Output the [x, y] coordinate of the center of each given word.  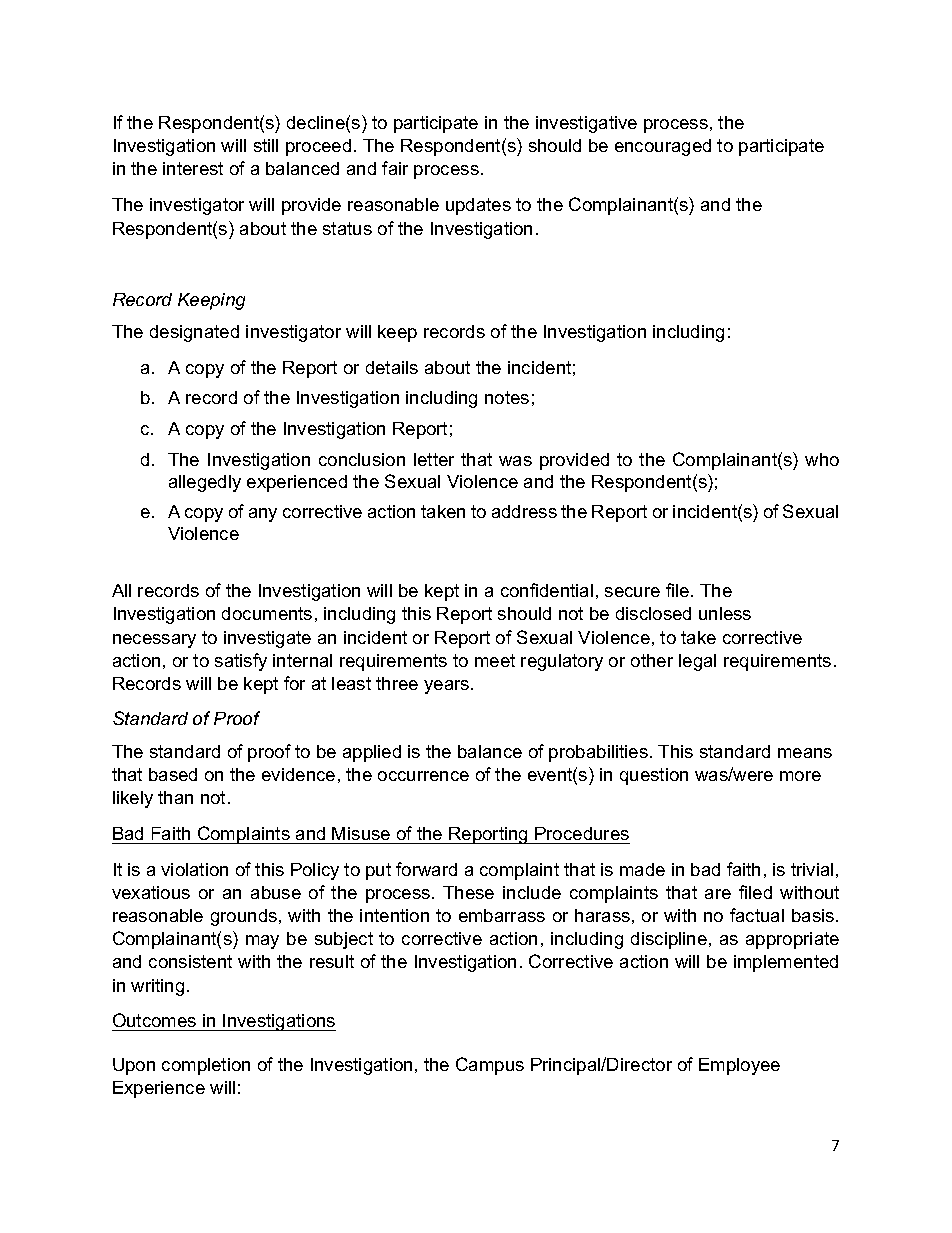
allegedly [205, 483]
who [822, 459]
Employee [739, 1066]
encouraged [663, 147]
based [173, 774]
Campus [490, 1066]
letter [434, 459]
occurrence [423, 776]
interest [193, 168]
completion [206, 1066]
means [805, 753]
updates [478, 206]
